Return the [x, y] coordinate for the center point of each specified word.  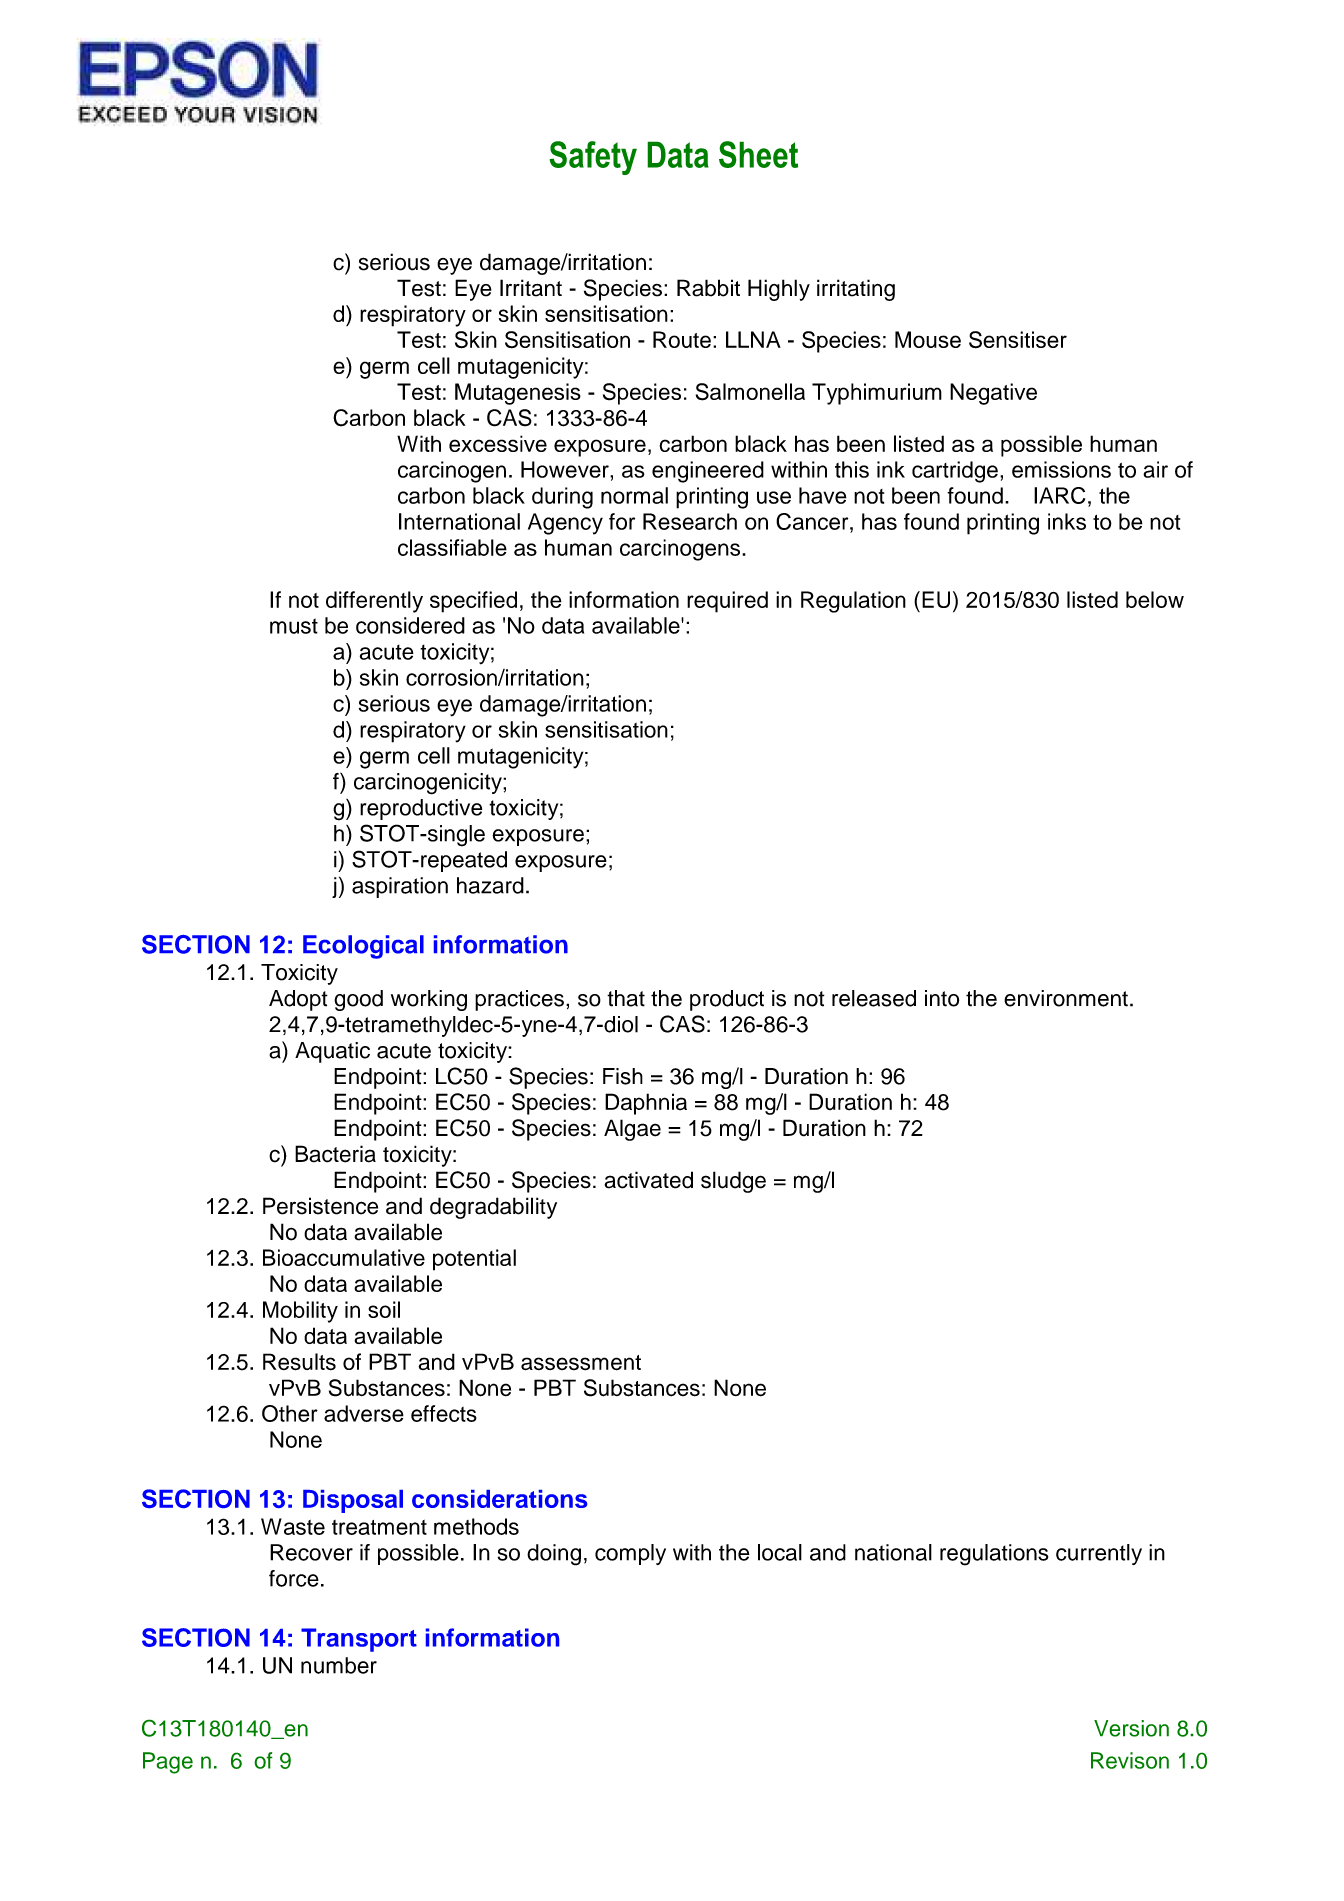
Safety [593, 158]
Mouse [928, 339]
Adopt [298, 1000]
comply [630, 1554]
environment [1066, 998]
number [339, 1665]
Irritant [531, 288]
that [626, 998]
